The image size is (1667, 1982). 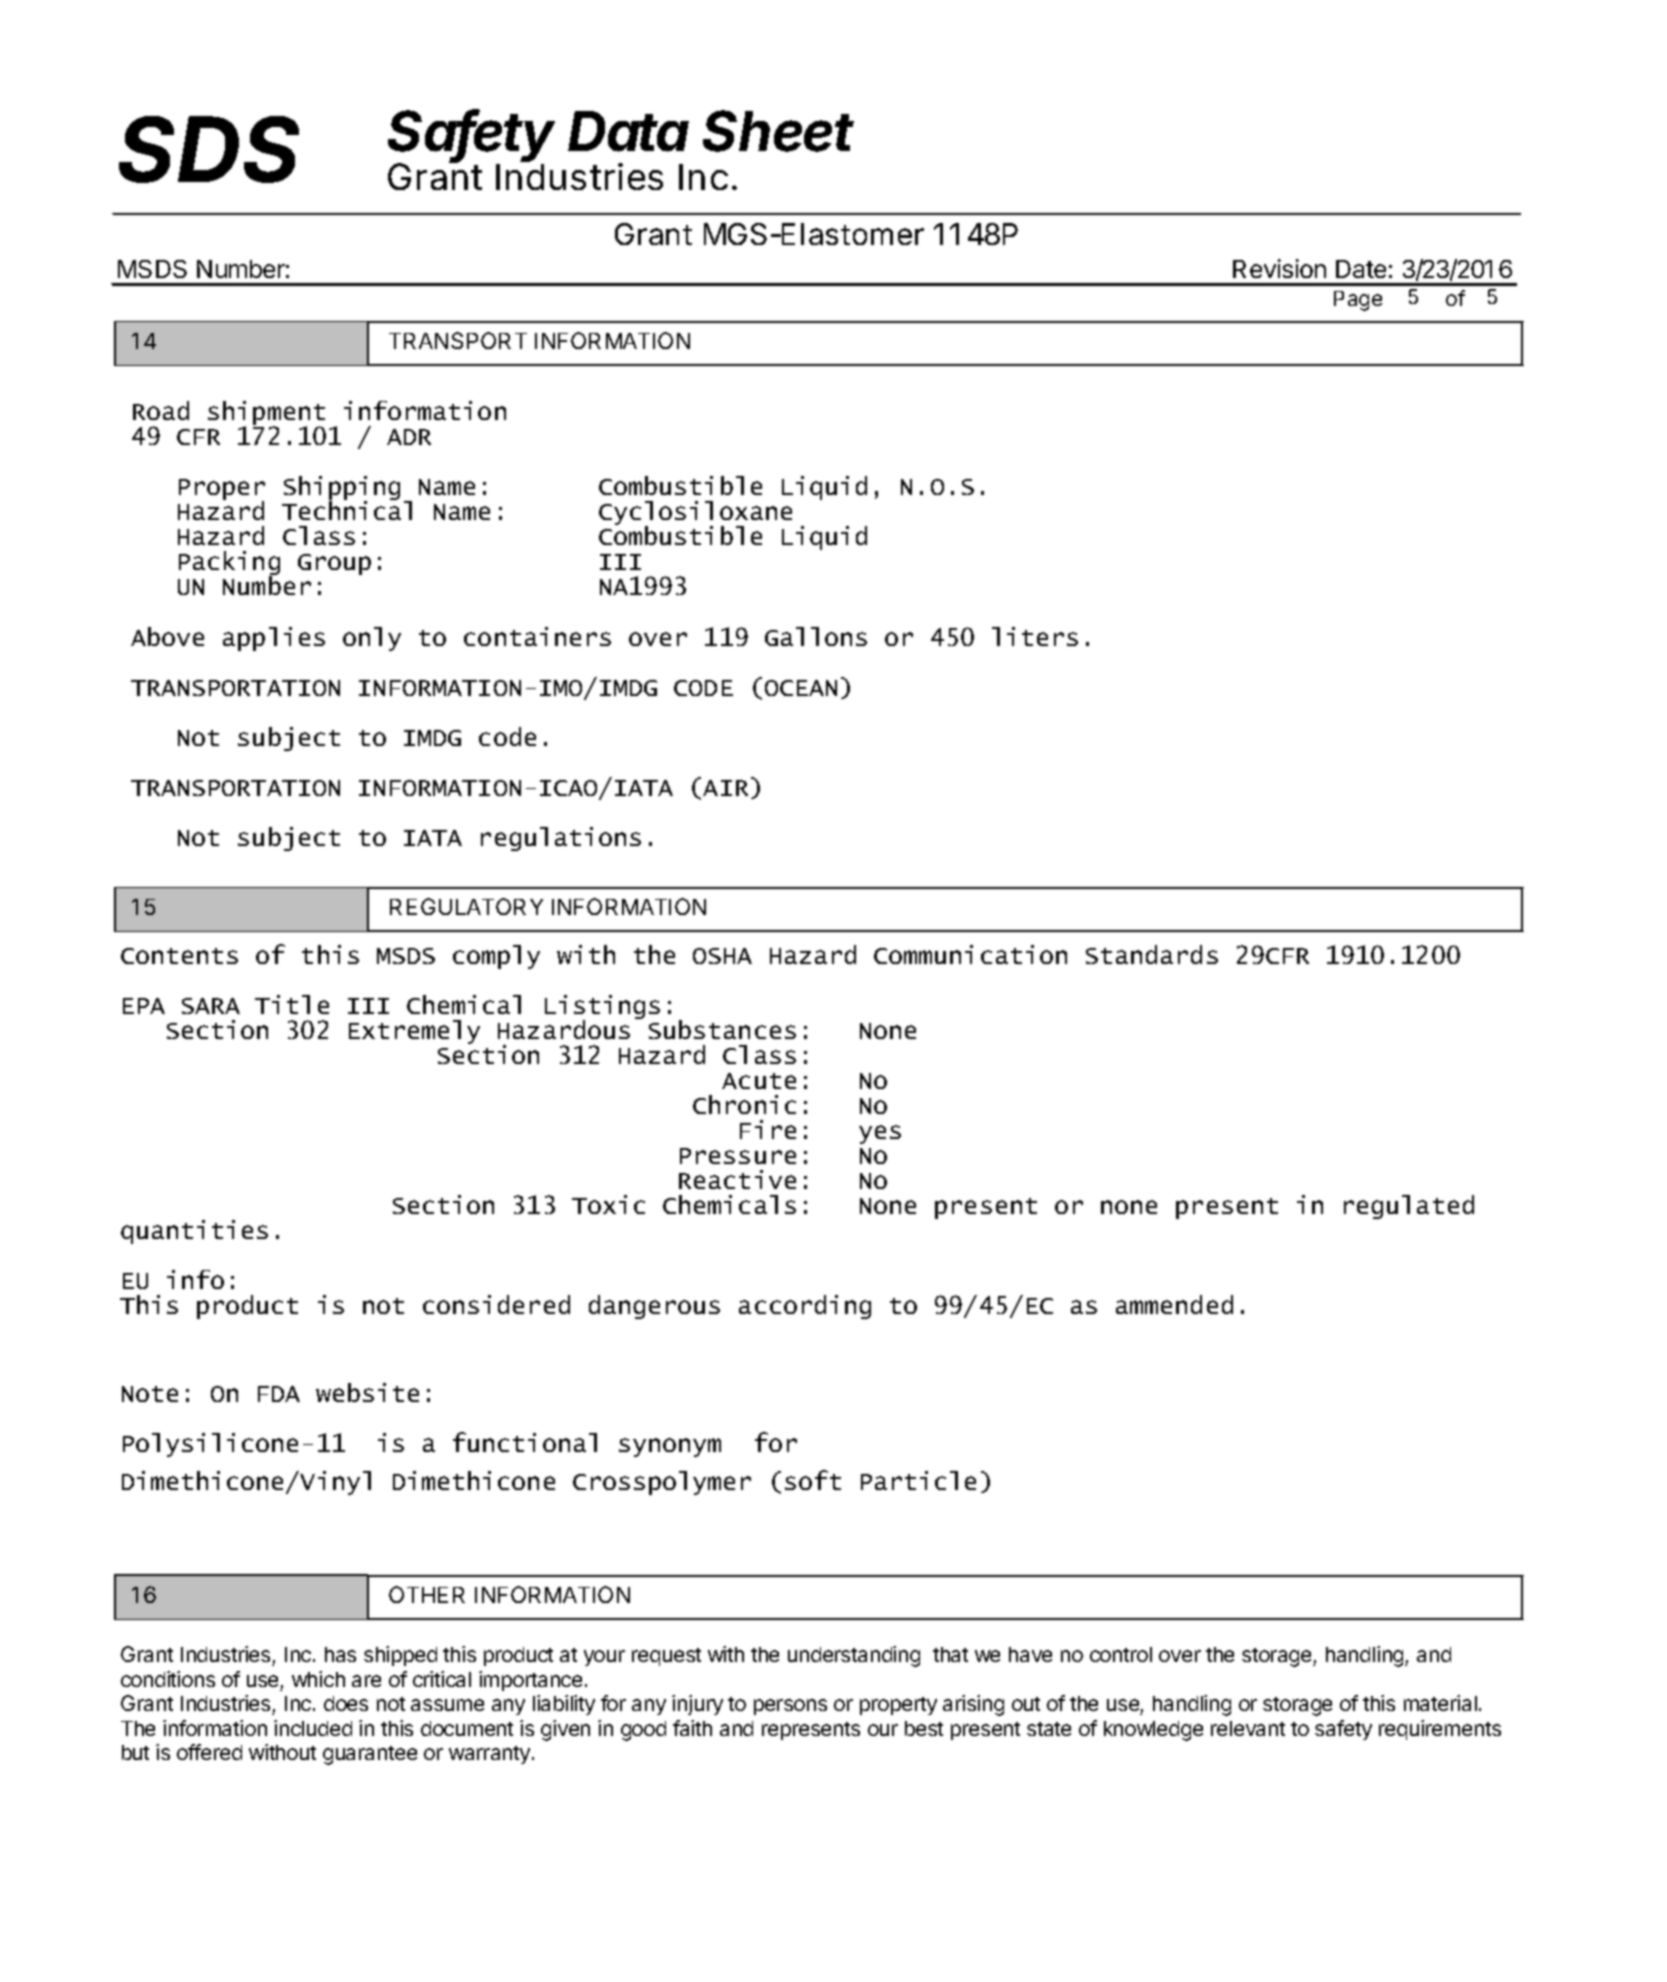 What do you see at coordinates (292, 1004) in the screenshot?
I see `Title` at bounding box center [292, 1004].
